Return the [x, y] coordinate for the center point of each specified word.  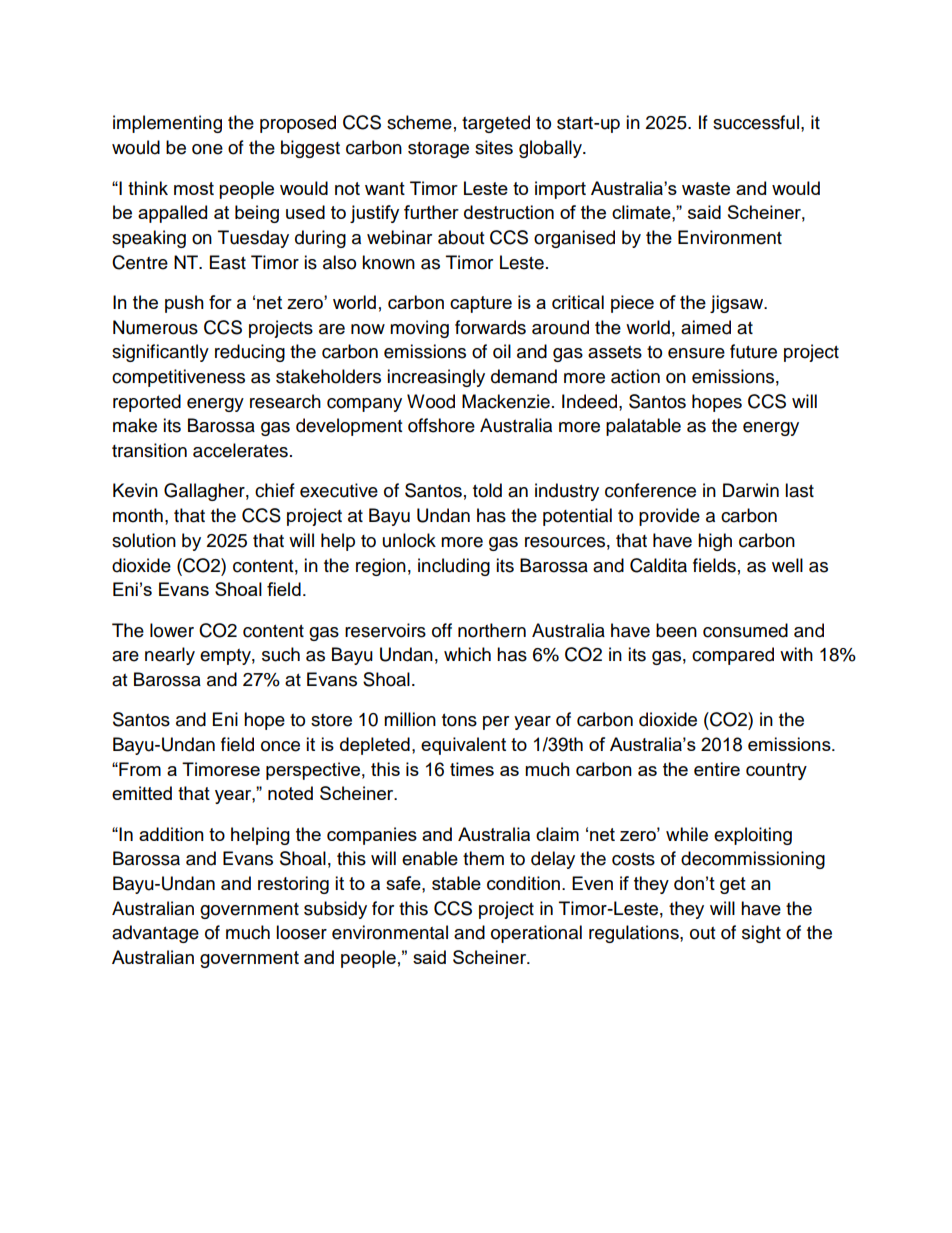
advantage [155, 934]
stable [456, 883]
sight [761, 934]
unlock [409, 540]
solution [144, 540]
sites [494, 147]
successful [756, 122]
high [715, 542]
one [207, 149]
